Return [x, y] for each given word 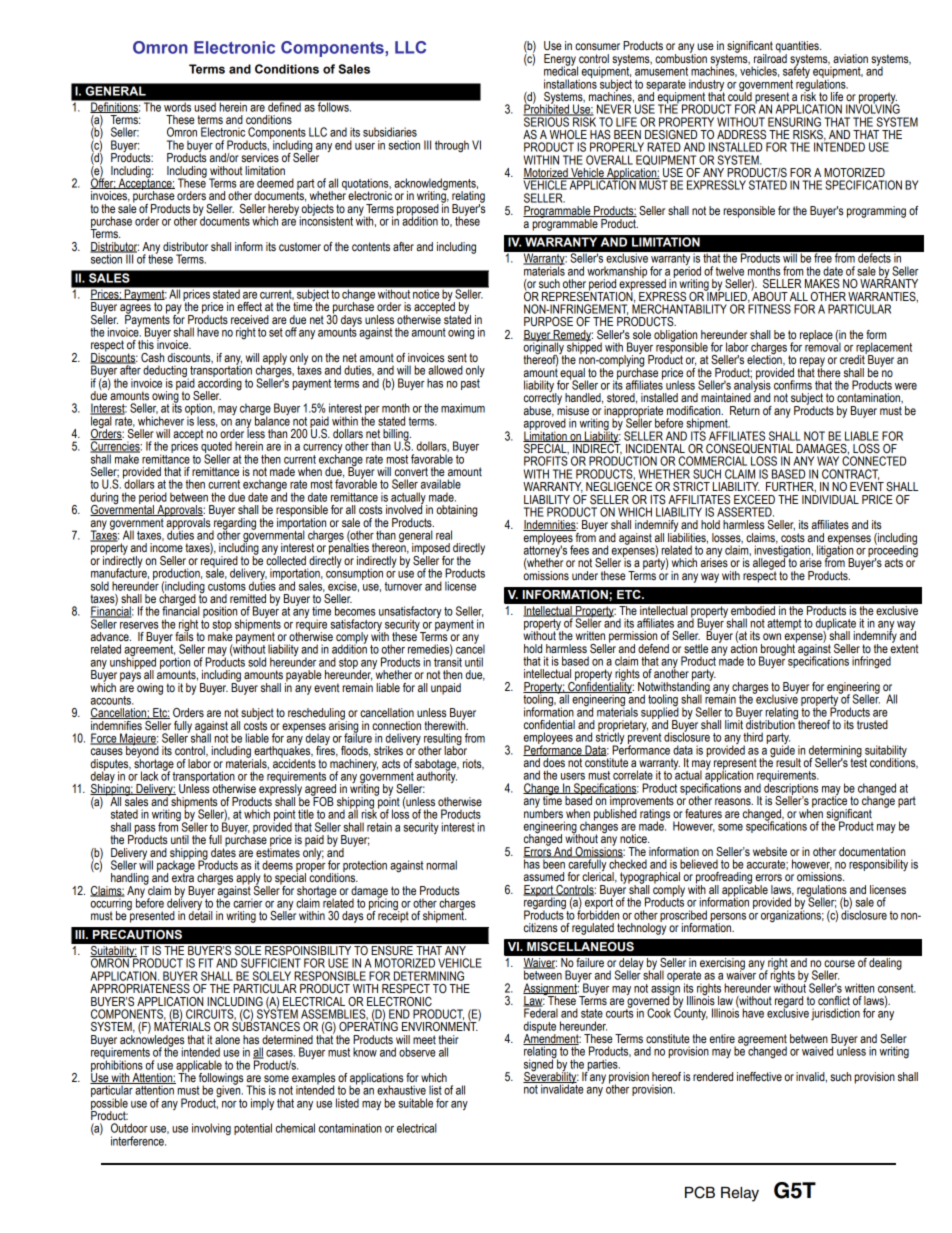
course [839, 963]
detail [201, 914]
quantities [798, 48]
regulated [593, 929]
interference [138, 1141]
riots [473, 764]
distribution [771, 723]
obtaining [457, 511]
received [250, 319]
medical [561, 70]
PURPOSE [548, 322]
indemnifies [117, 724]
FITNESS [769, 308]
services [260, 157]
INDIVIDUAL [830, 498]
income [166, 547]
